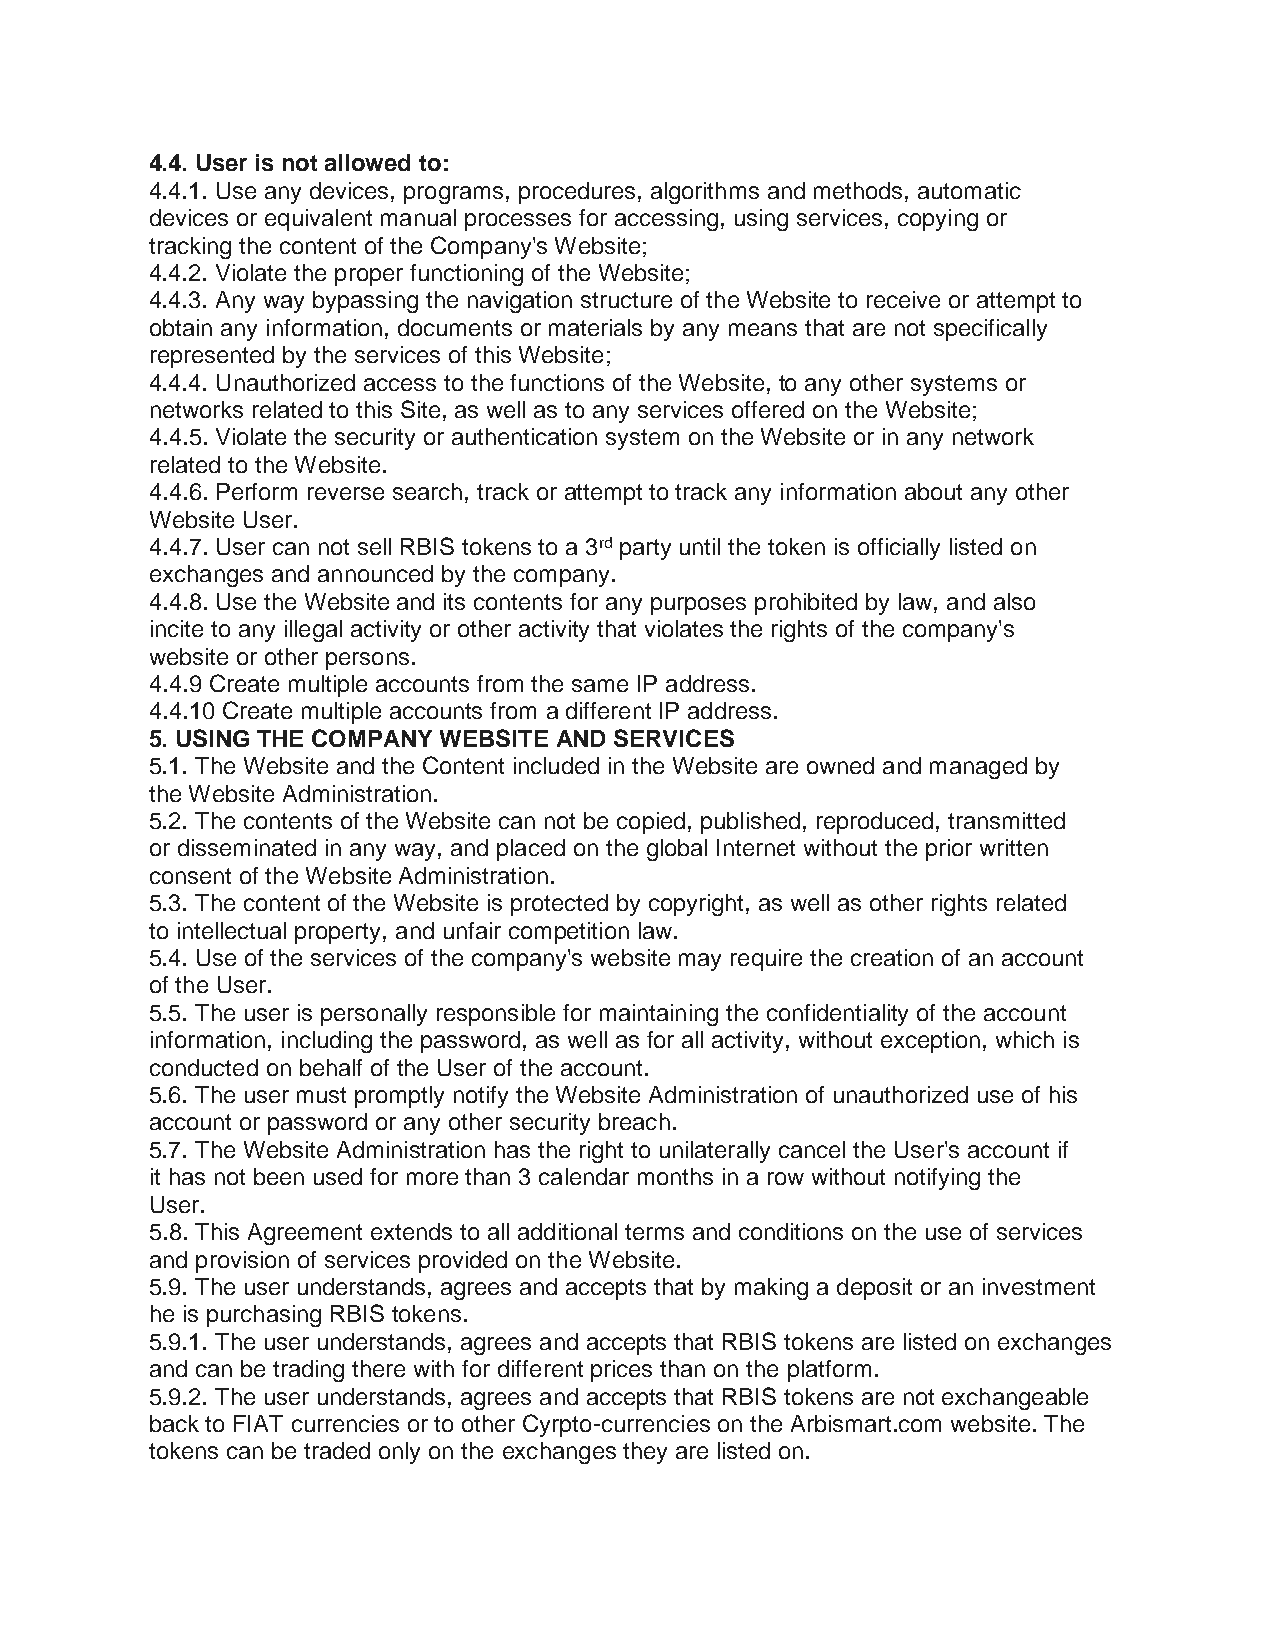  I want to click on breach, so click(634, 1121).
